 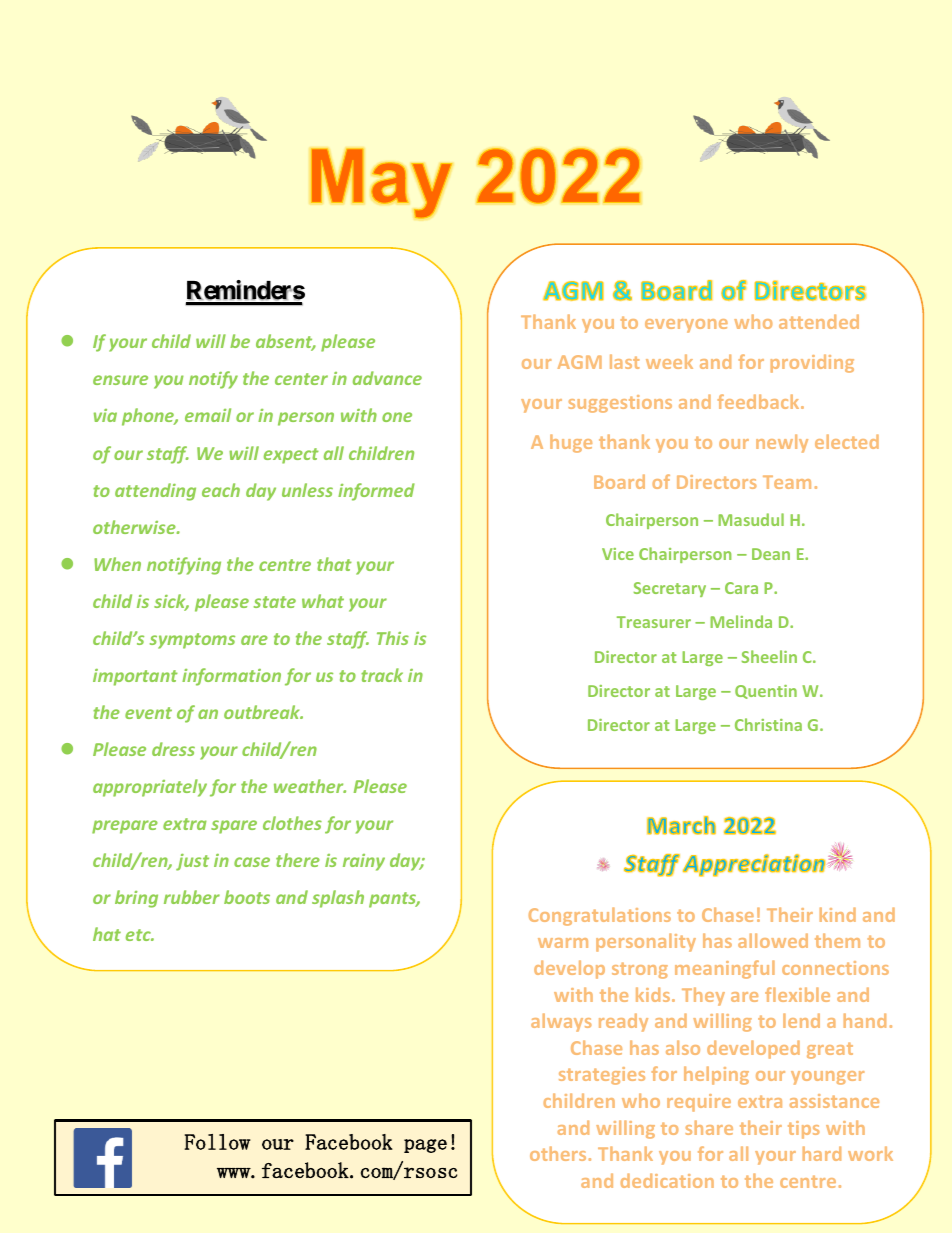 I want to click on track, so click(x=382, y=675).
